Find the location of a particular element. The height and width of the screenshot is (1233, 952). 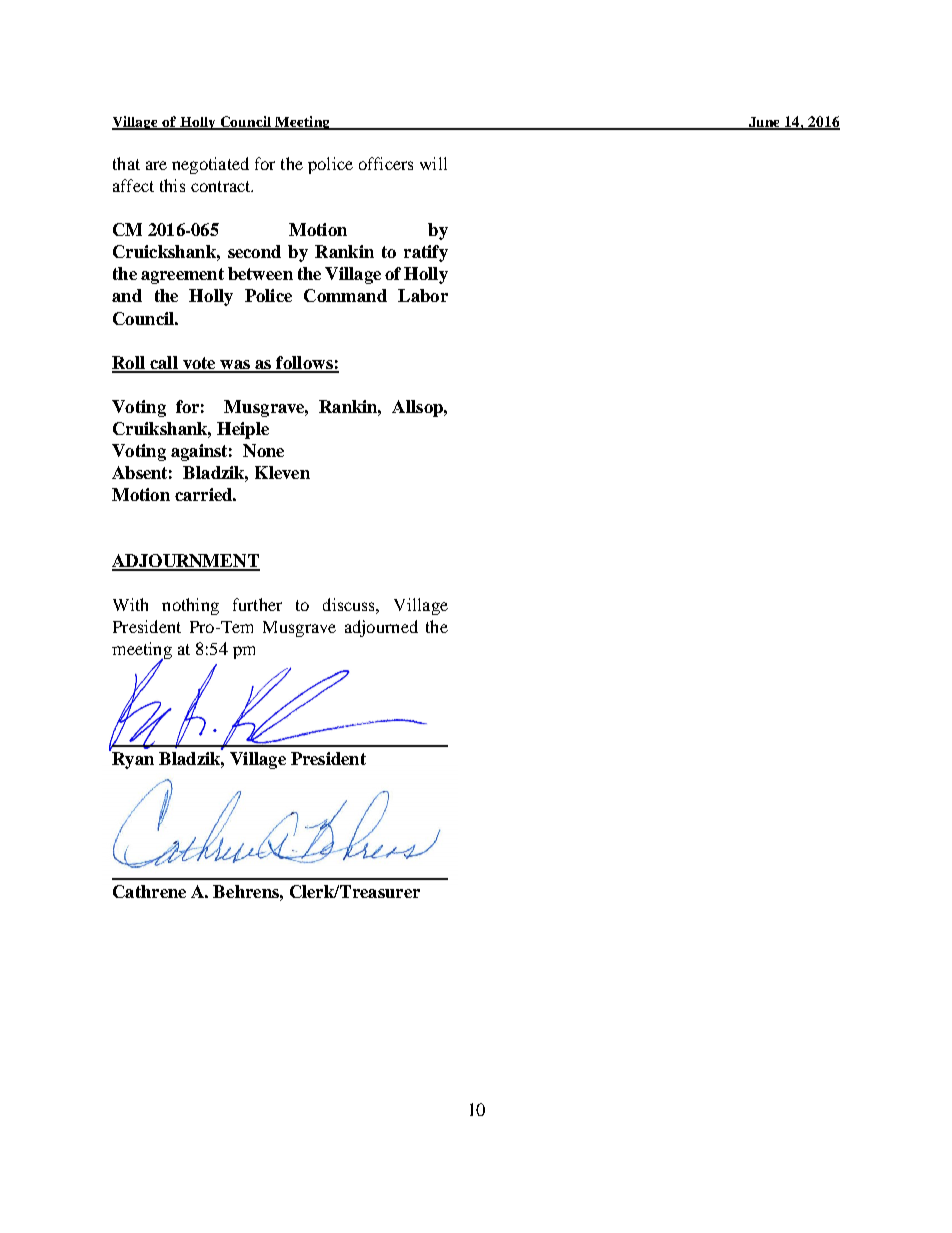

officers is located at coordinates (386, 163).
